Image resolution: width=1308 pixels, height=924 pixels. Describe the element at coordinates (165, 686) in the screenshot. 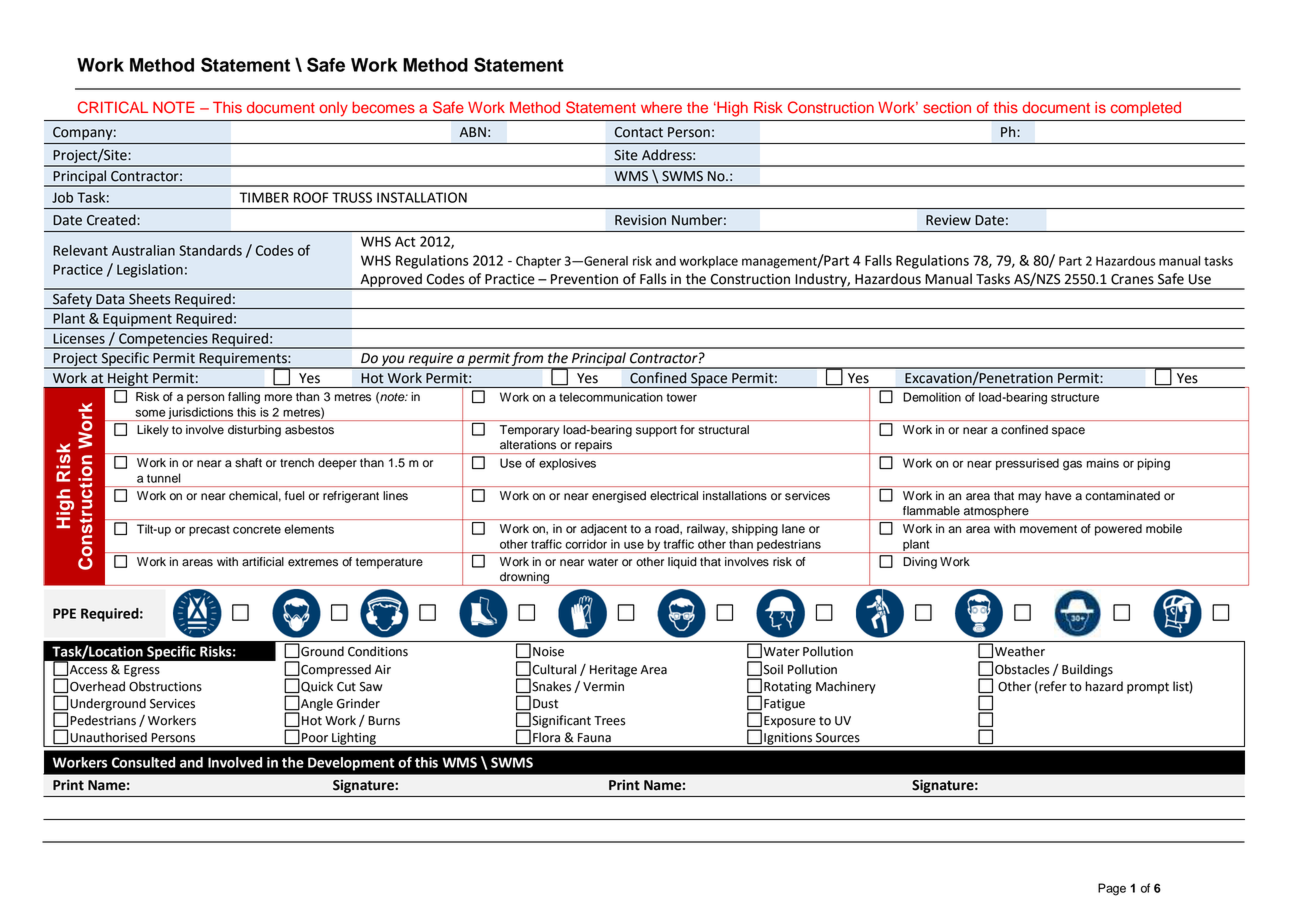

I see `Obstructions` at that location.
